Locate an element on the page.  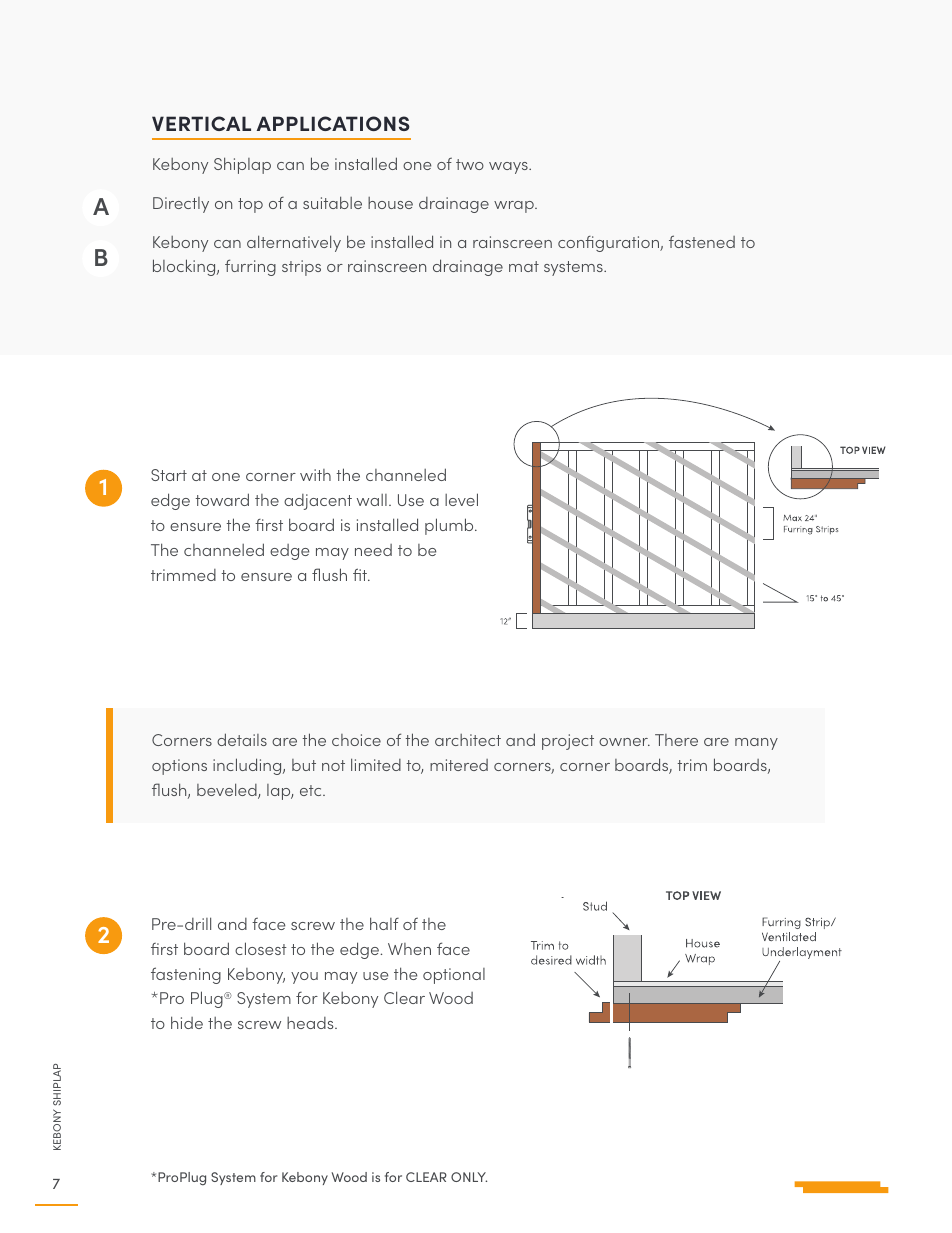
hide is located at coordinates (187, 1022).
